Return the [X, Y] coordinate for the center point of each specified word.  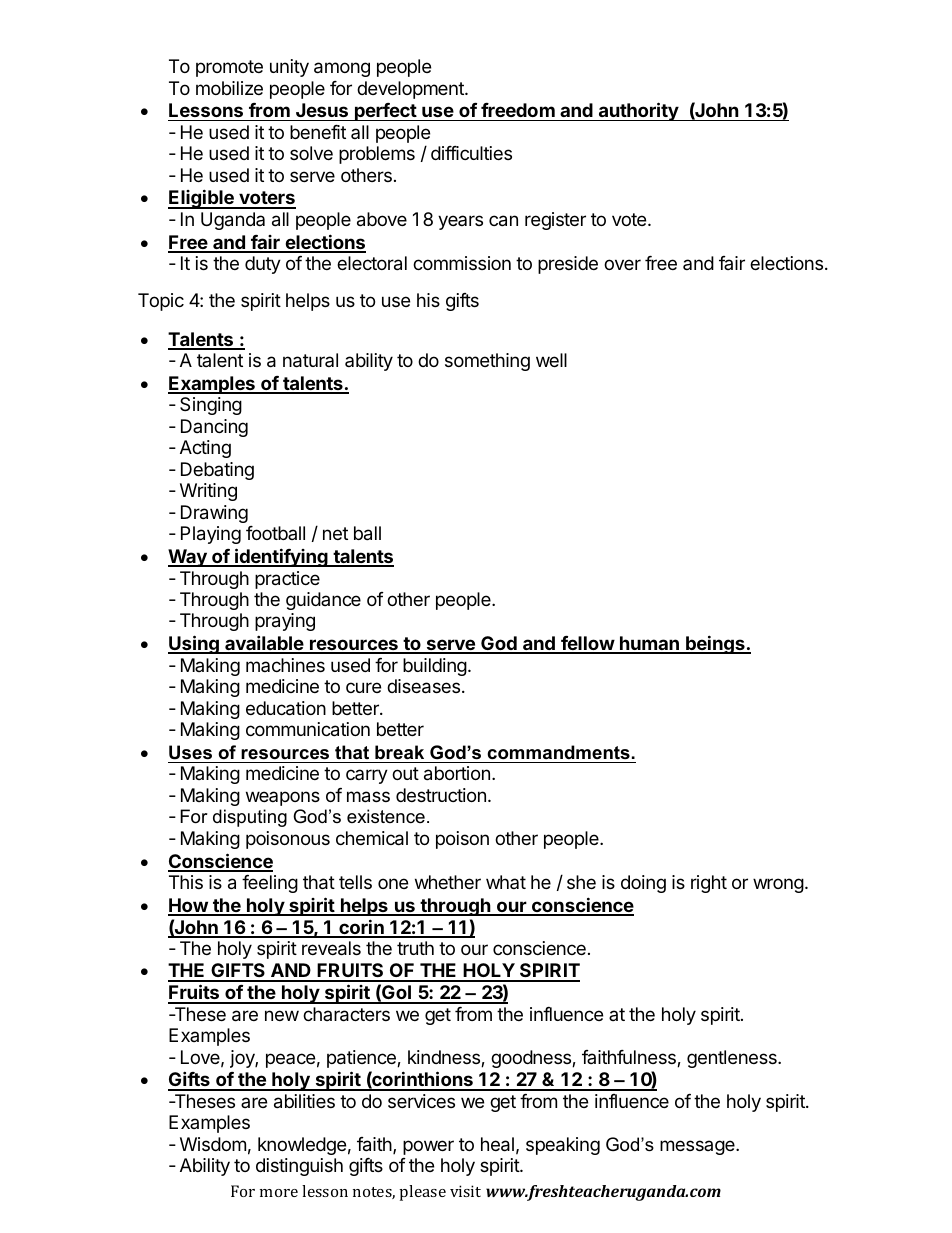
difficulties [471, 153]
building [435, 667]
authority [638, 111]
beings [715, 644]
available [264, 644]
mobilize [229, 88]
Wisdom [213, 1144]
